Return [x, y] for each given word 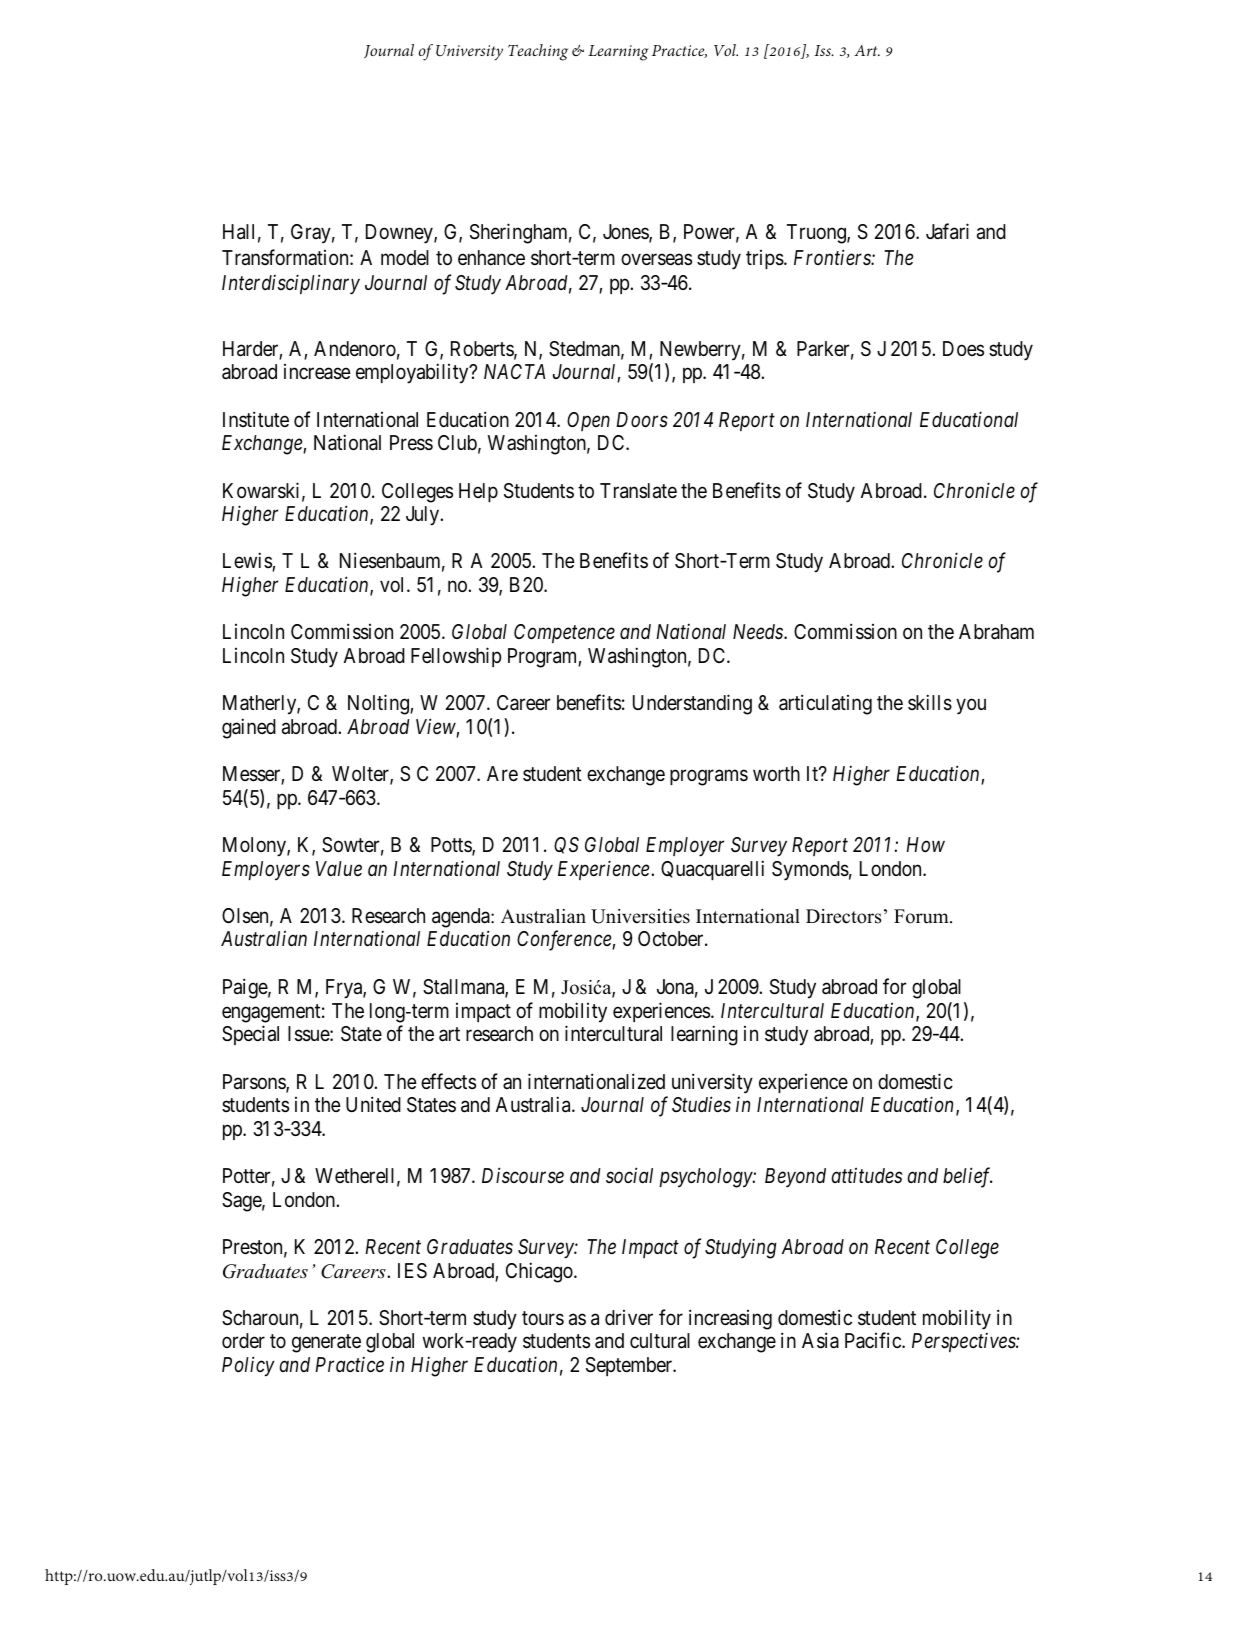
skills [930, 702]
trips [765, 259]
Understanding [692, 704]
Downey [400, 234]
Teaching [538, 52]
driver [629, 1317]
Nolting [379, 704]
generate [326, 1344]
